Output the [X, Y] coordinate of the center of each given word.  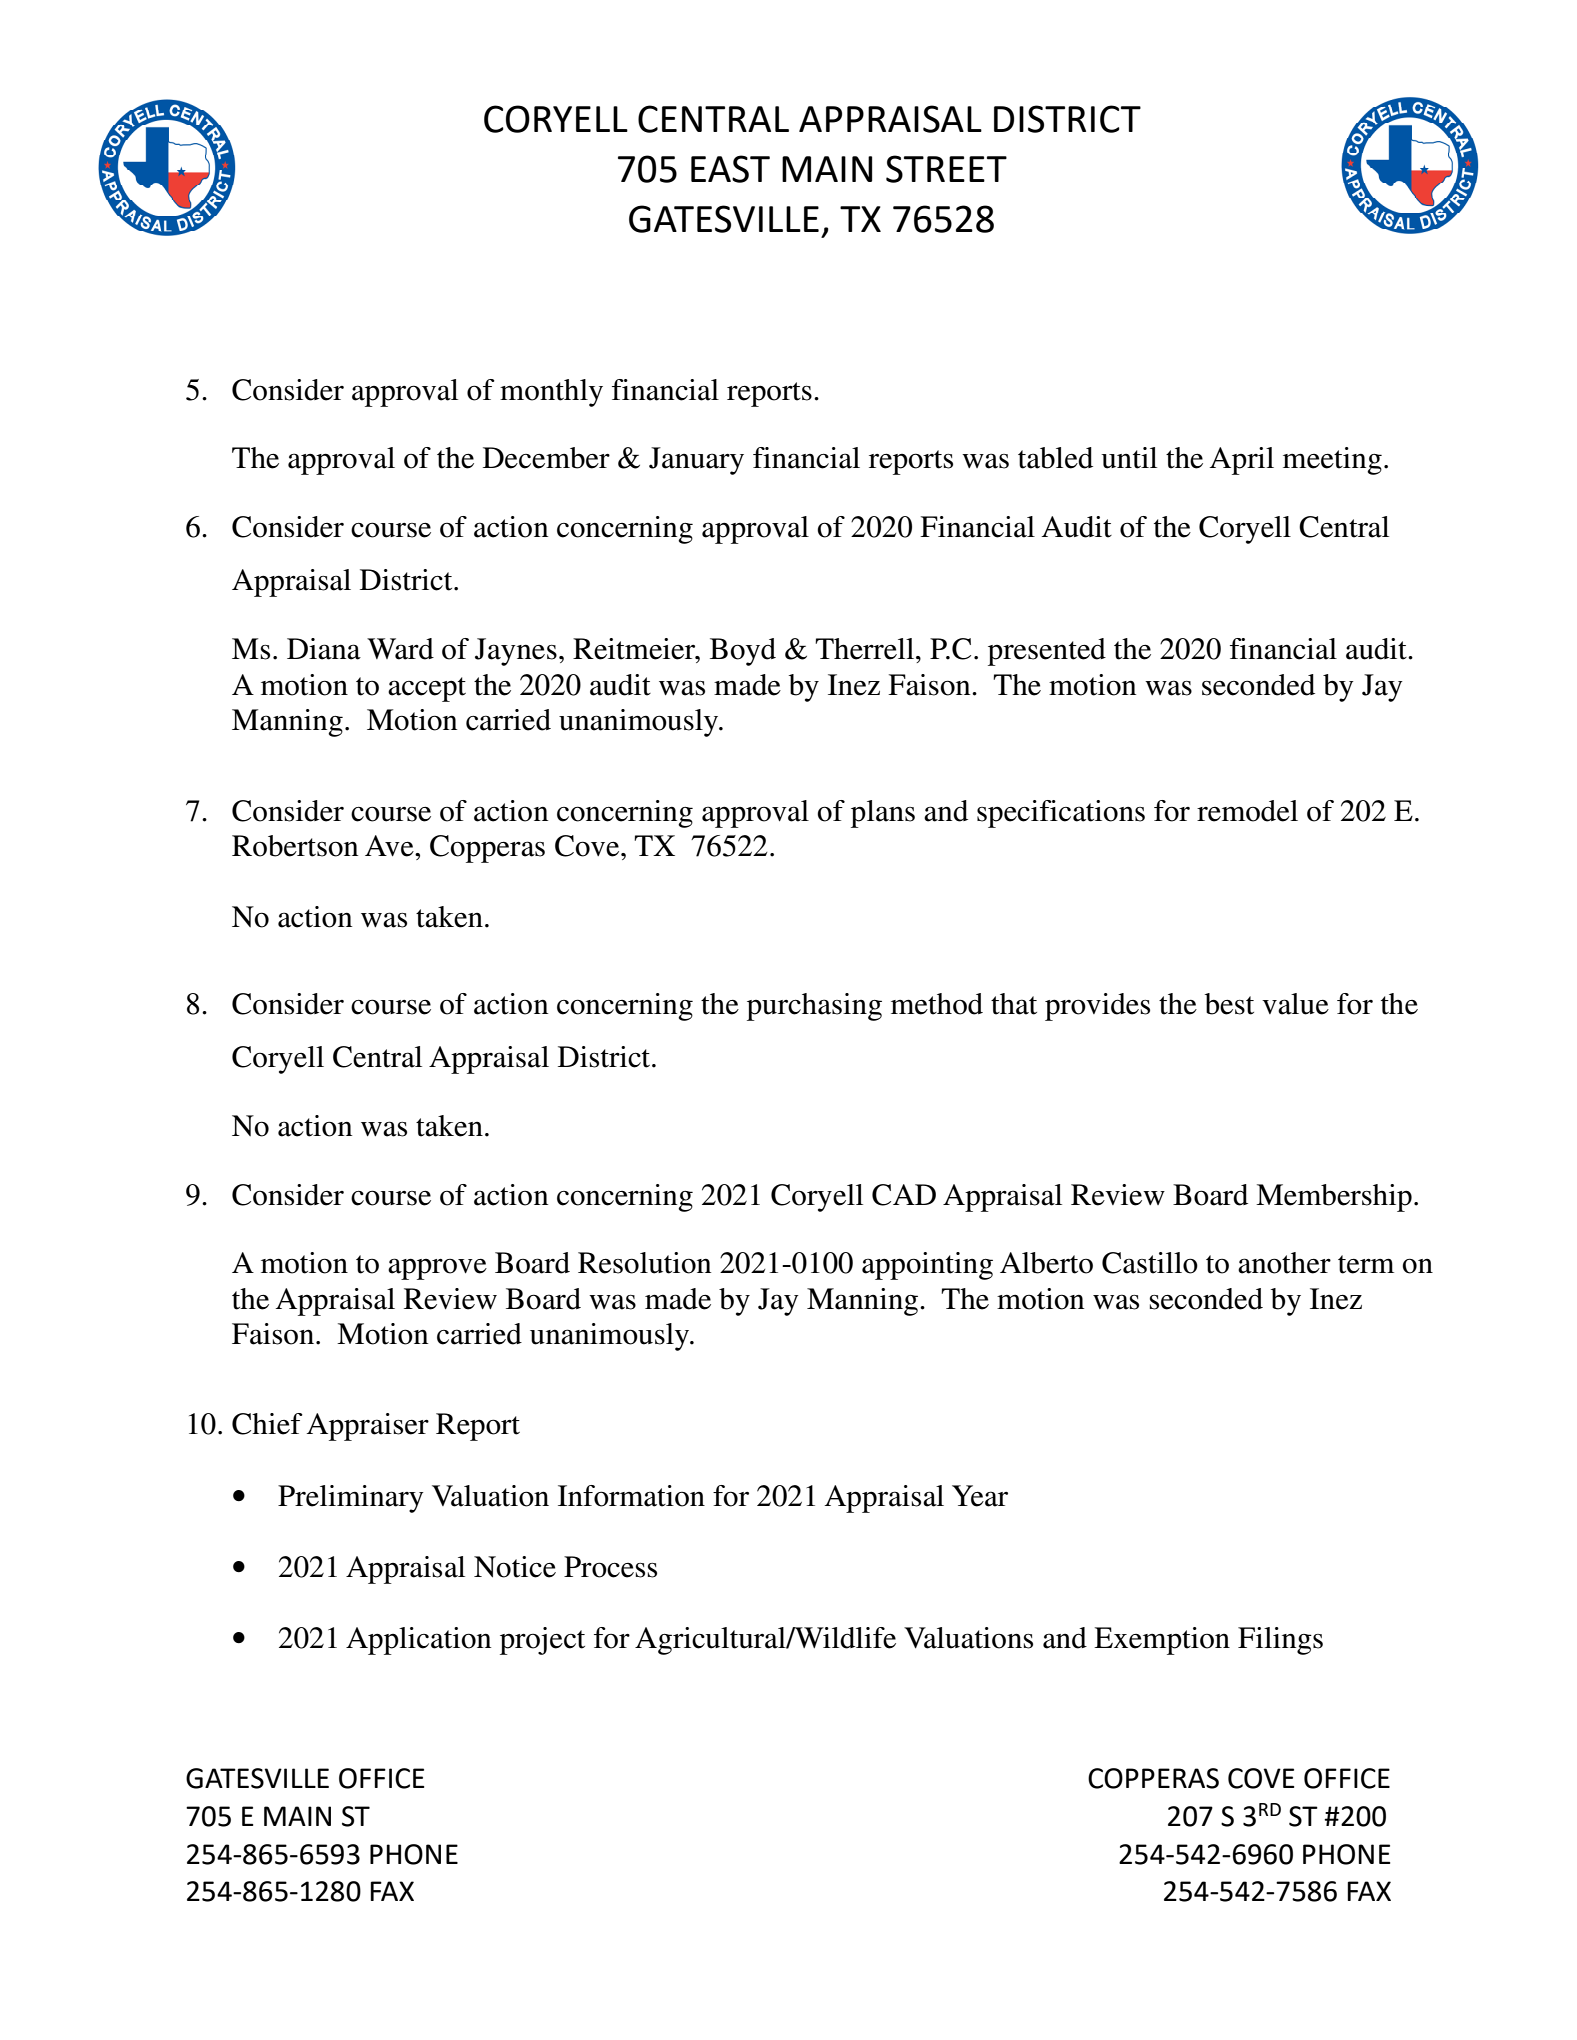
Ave [390, 846]
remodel [1247, 811]
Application [418, 1641]
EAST [730, 169]
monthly [551, 393]
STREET [946, 169]
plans [883, 814]
